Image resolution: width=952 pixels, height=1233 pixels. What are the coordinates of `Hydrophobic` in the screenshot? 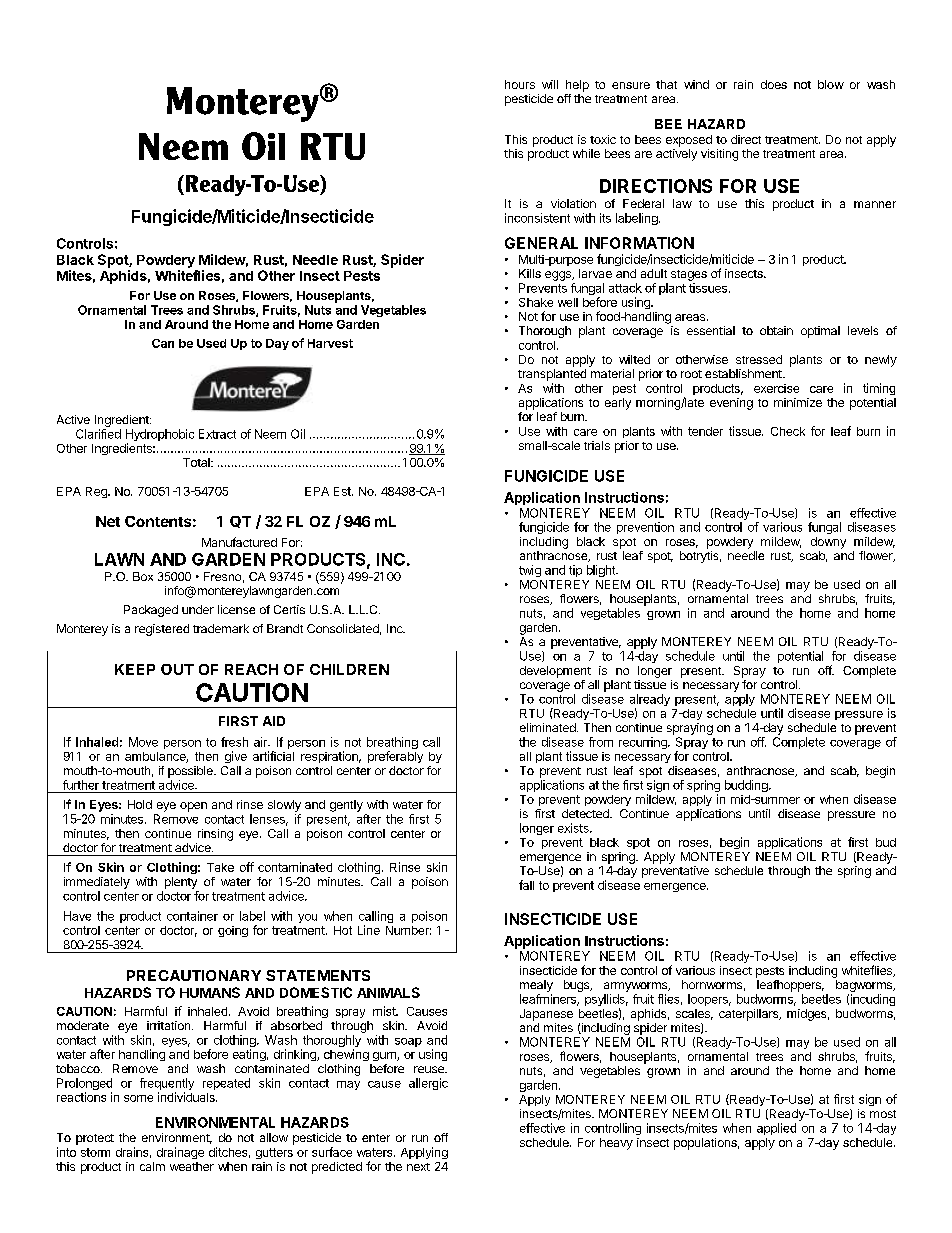 It's located at (160, 436).
